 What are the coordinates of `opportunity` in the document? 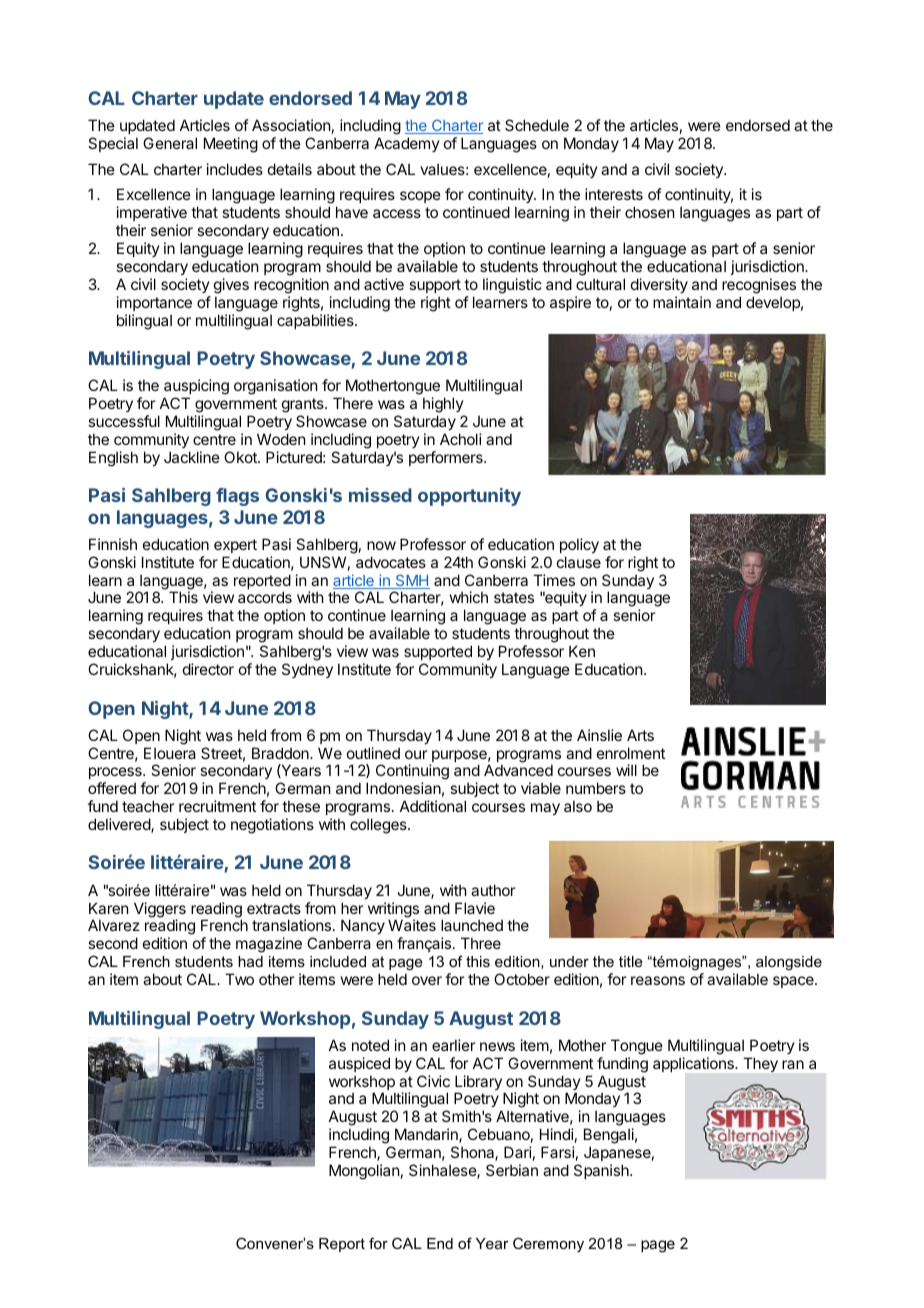 It's located at (469, 497).
